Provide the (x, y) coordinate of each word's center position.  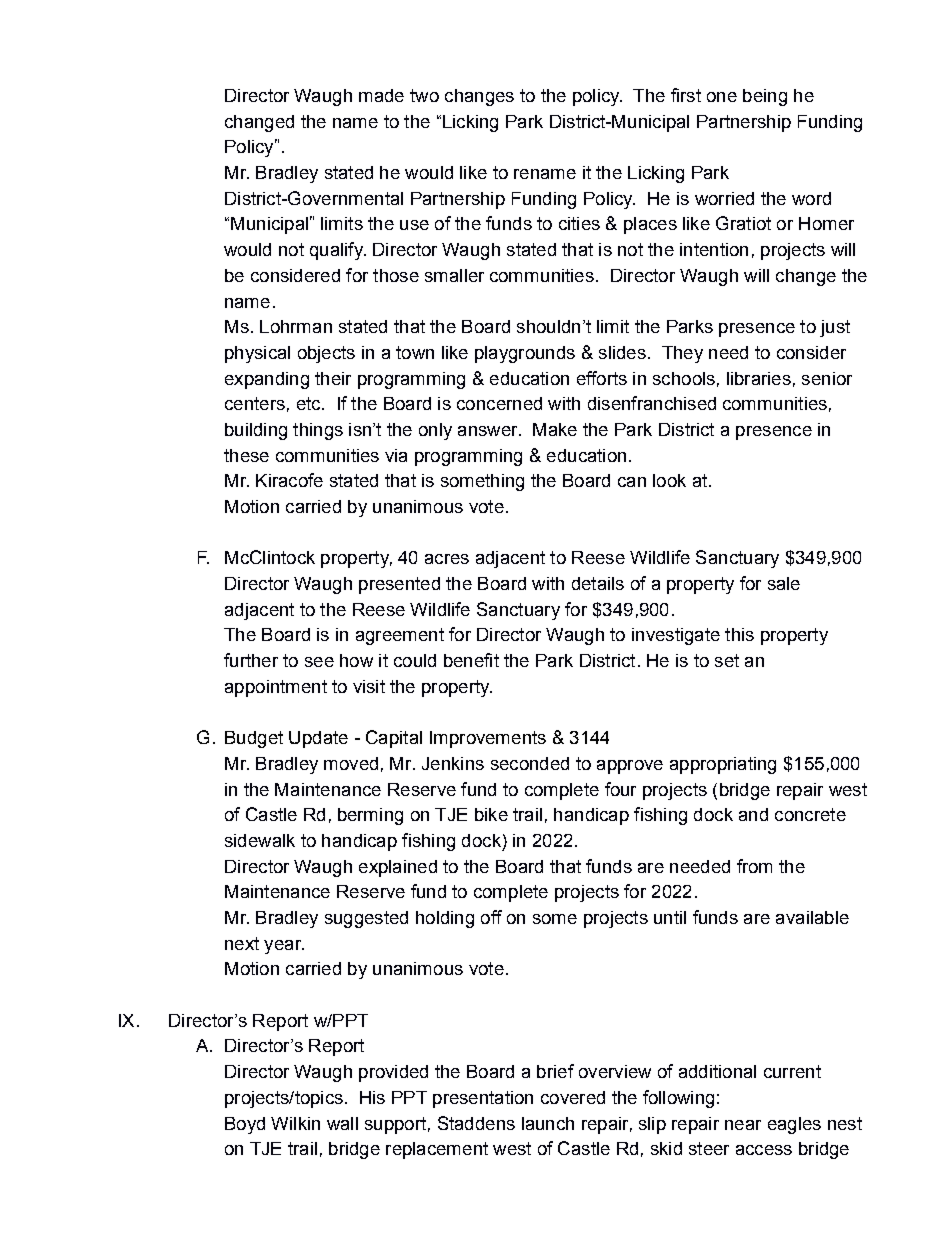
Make (555, 429)
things (318, 431)
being (765, 97)
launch (548, 1123)
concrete (810, 814)
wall (342, 1123)
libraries (759, 378)
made (381, 95)
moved (351, 763)
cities (579, 223)
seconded (530, 763)
